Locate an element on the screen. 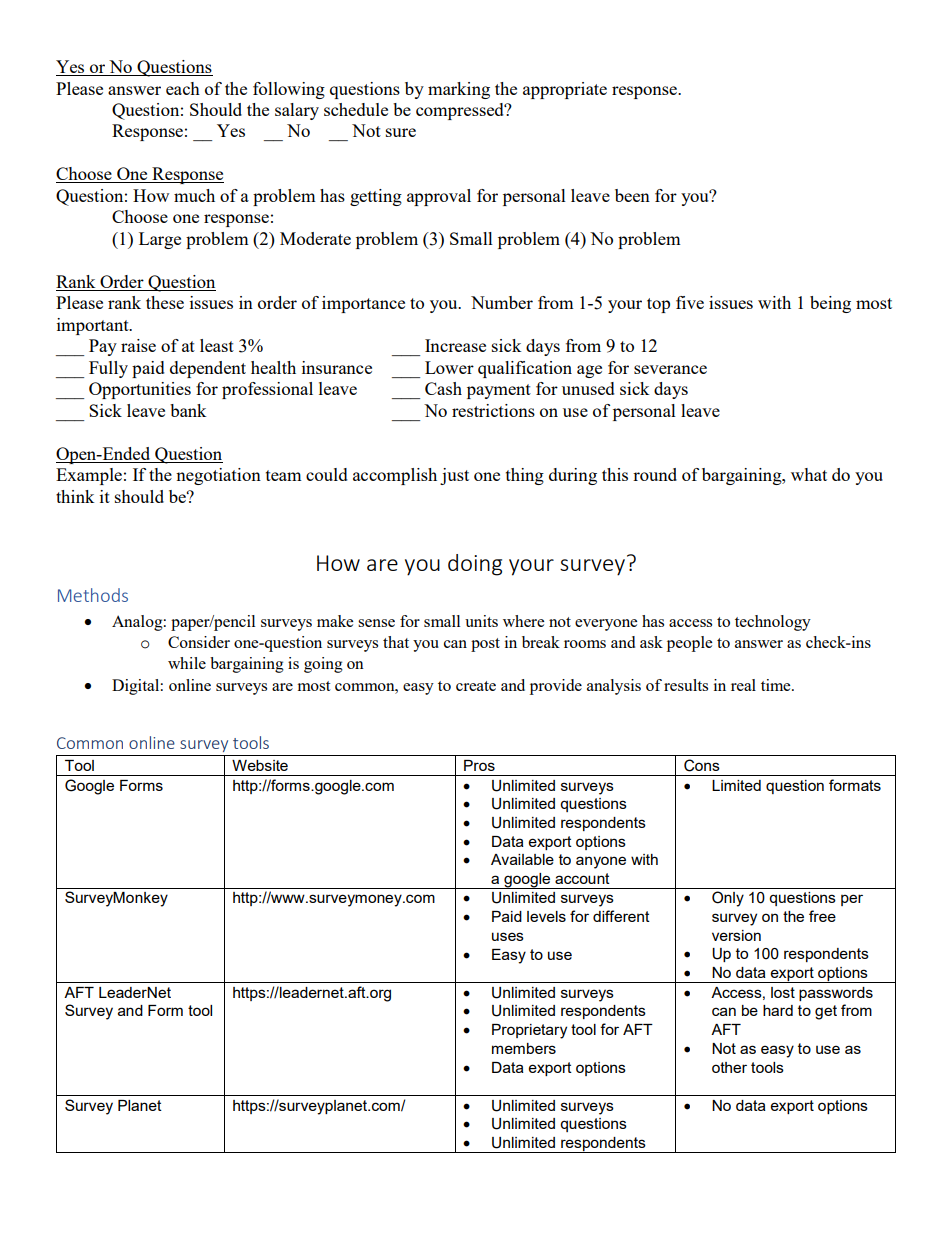 This screenshot has width=952, height=1233. been is located at coordinates (632, 195).
